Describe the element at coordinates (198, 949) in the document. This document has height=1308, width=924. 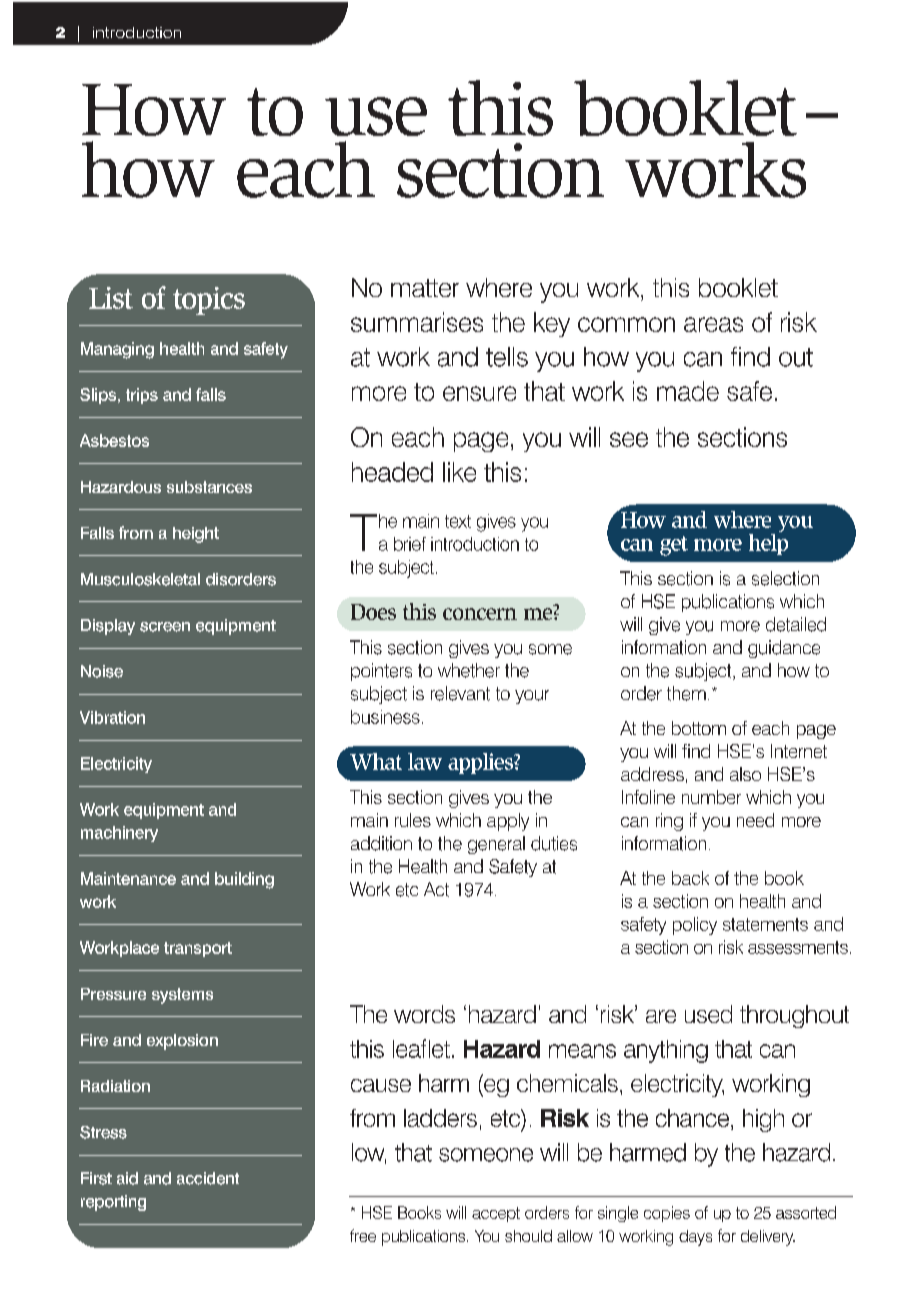
I see `transport` at that location.
